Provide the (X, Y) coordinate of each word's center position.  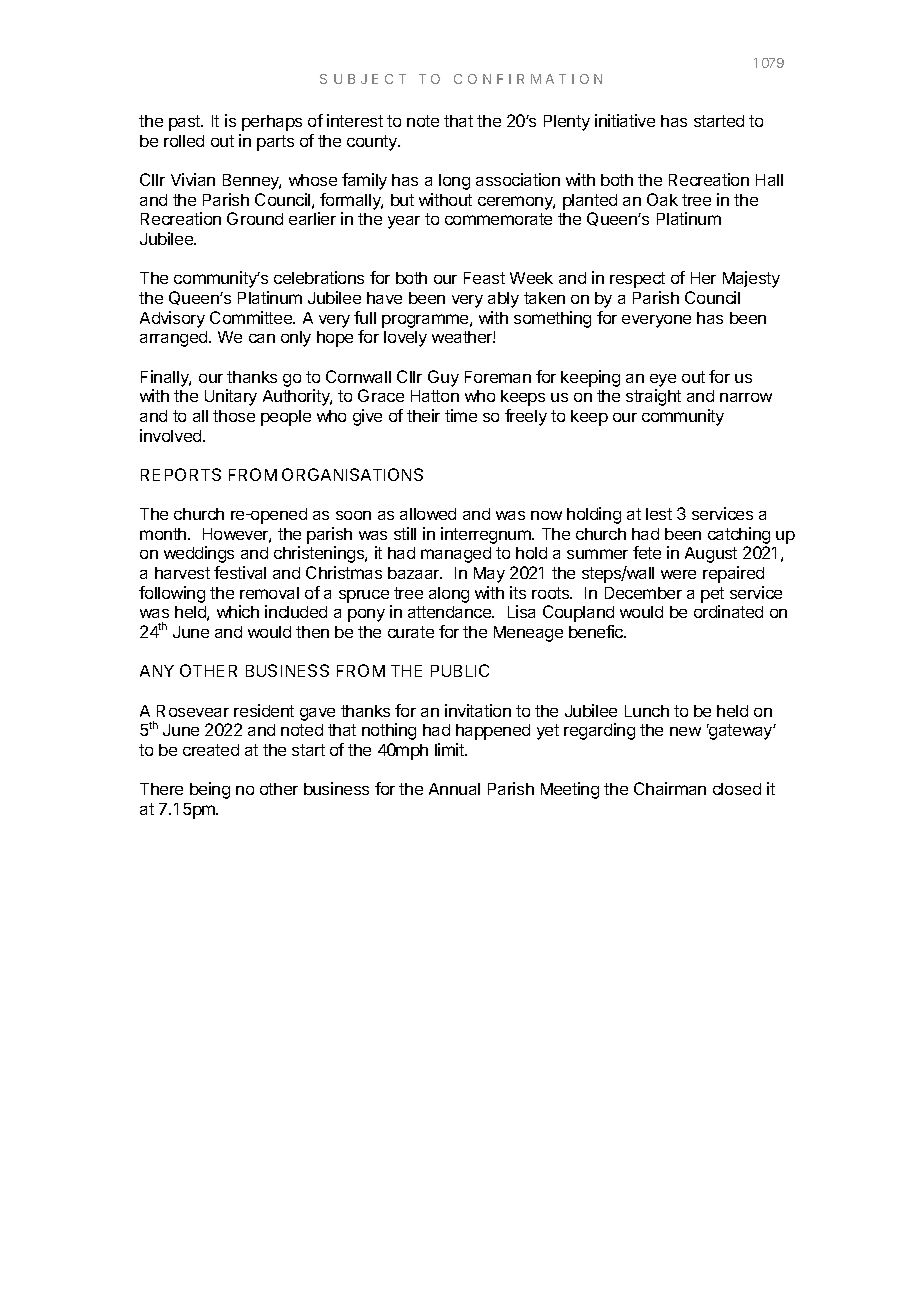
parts (275, 143)
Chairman (670, 788)
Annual (454, 789)
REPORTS (181, 474)
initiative (625, 120)
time (461, 415)
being (210, 790)
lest (659, 514)
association (518, 179)
